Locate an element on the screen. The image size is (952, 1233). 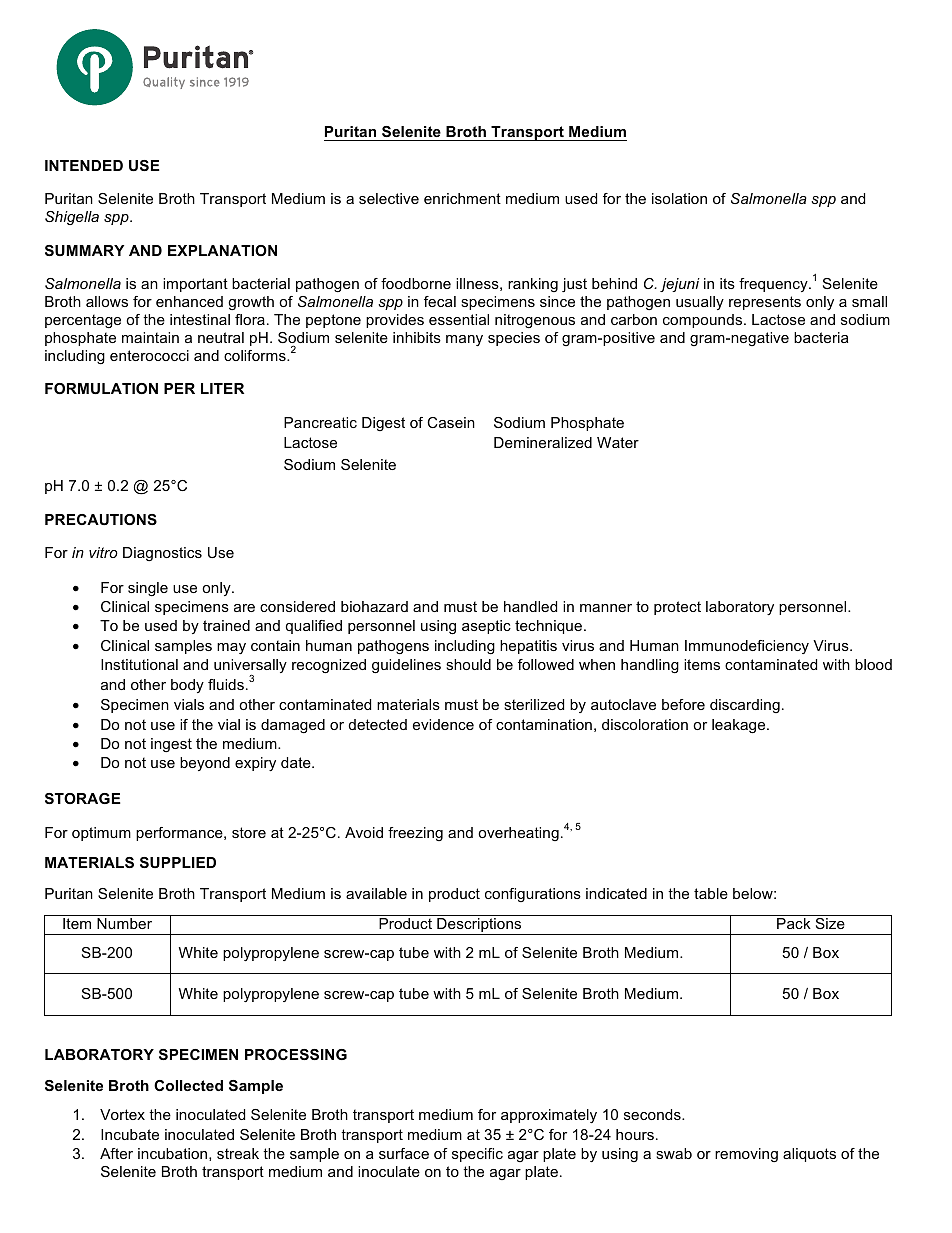
INTENDED is located at coordinates (84, 165).
